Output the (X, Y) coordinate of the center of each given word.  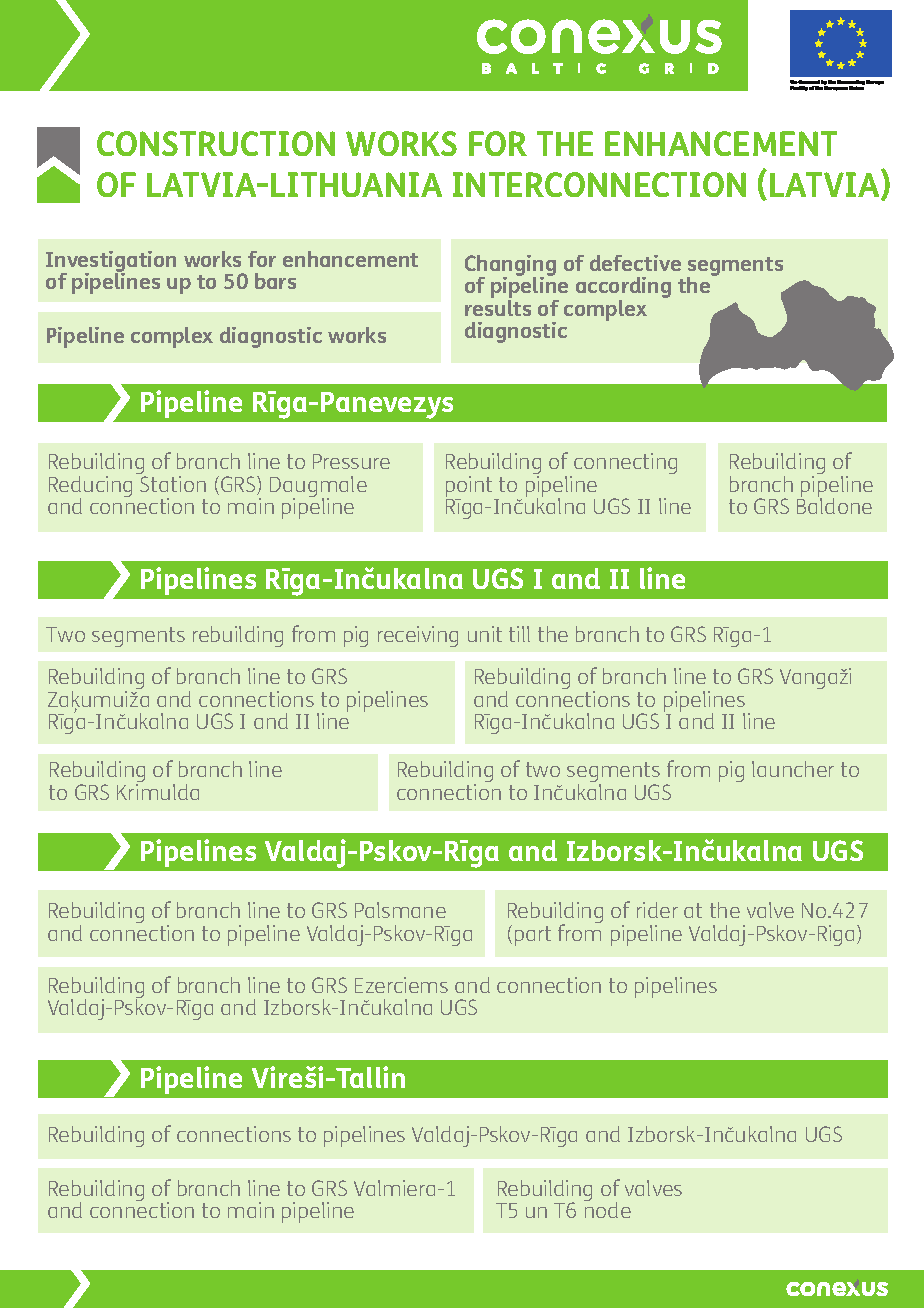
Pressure (351, 461)
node (607, 1209)
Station (172, 482)
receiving (418, 636)
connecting (625, 463)
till (519, 634)
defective (635, 263)
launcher (793, 769)
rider (657, 910)
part (533, 936)
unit (485, 634)
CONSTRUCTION (216, 143)
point (470, 488)
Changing (510, 267)
